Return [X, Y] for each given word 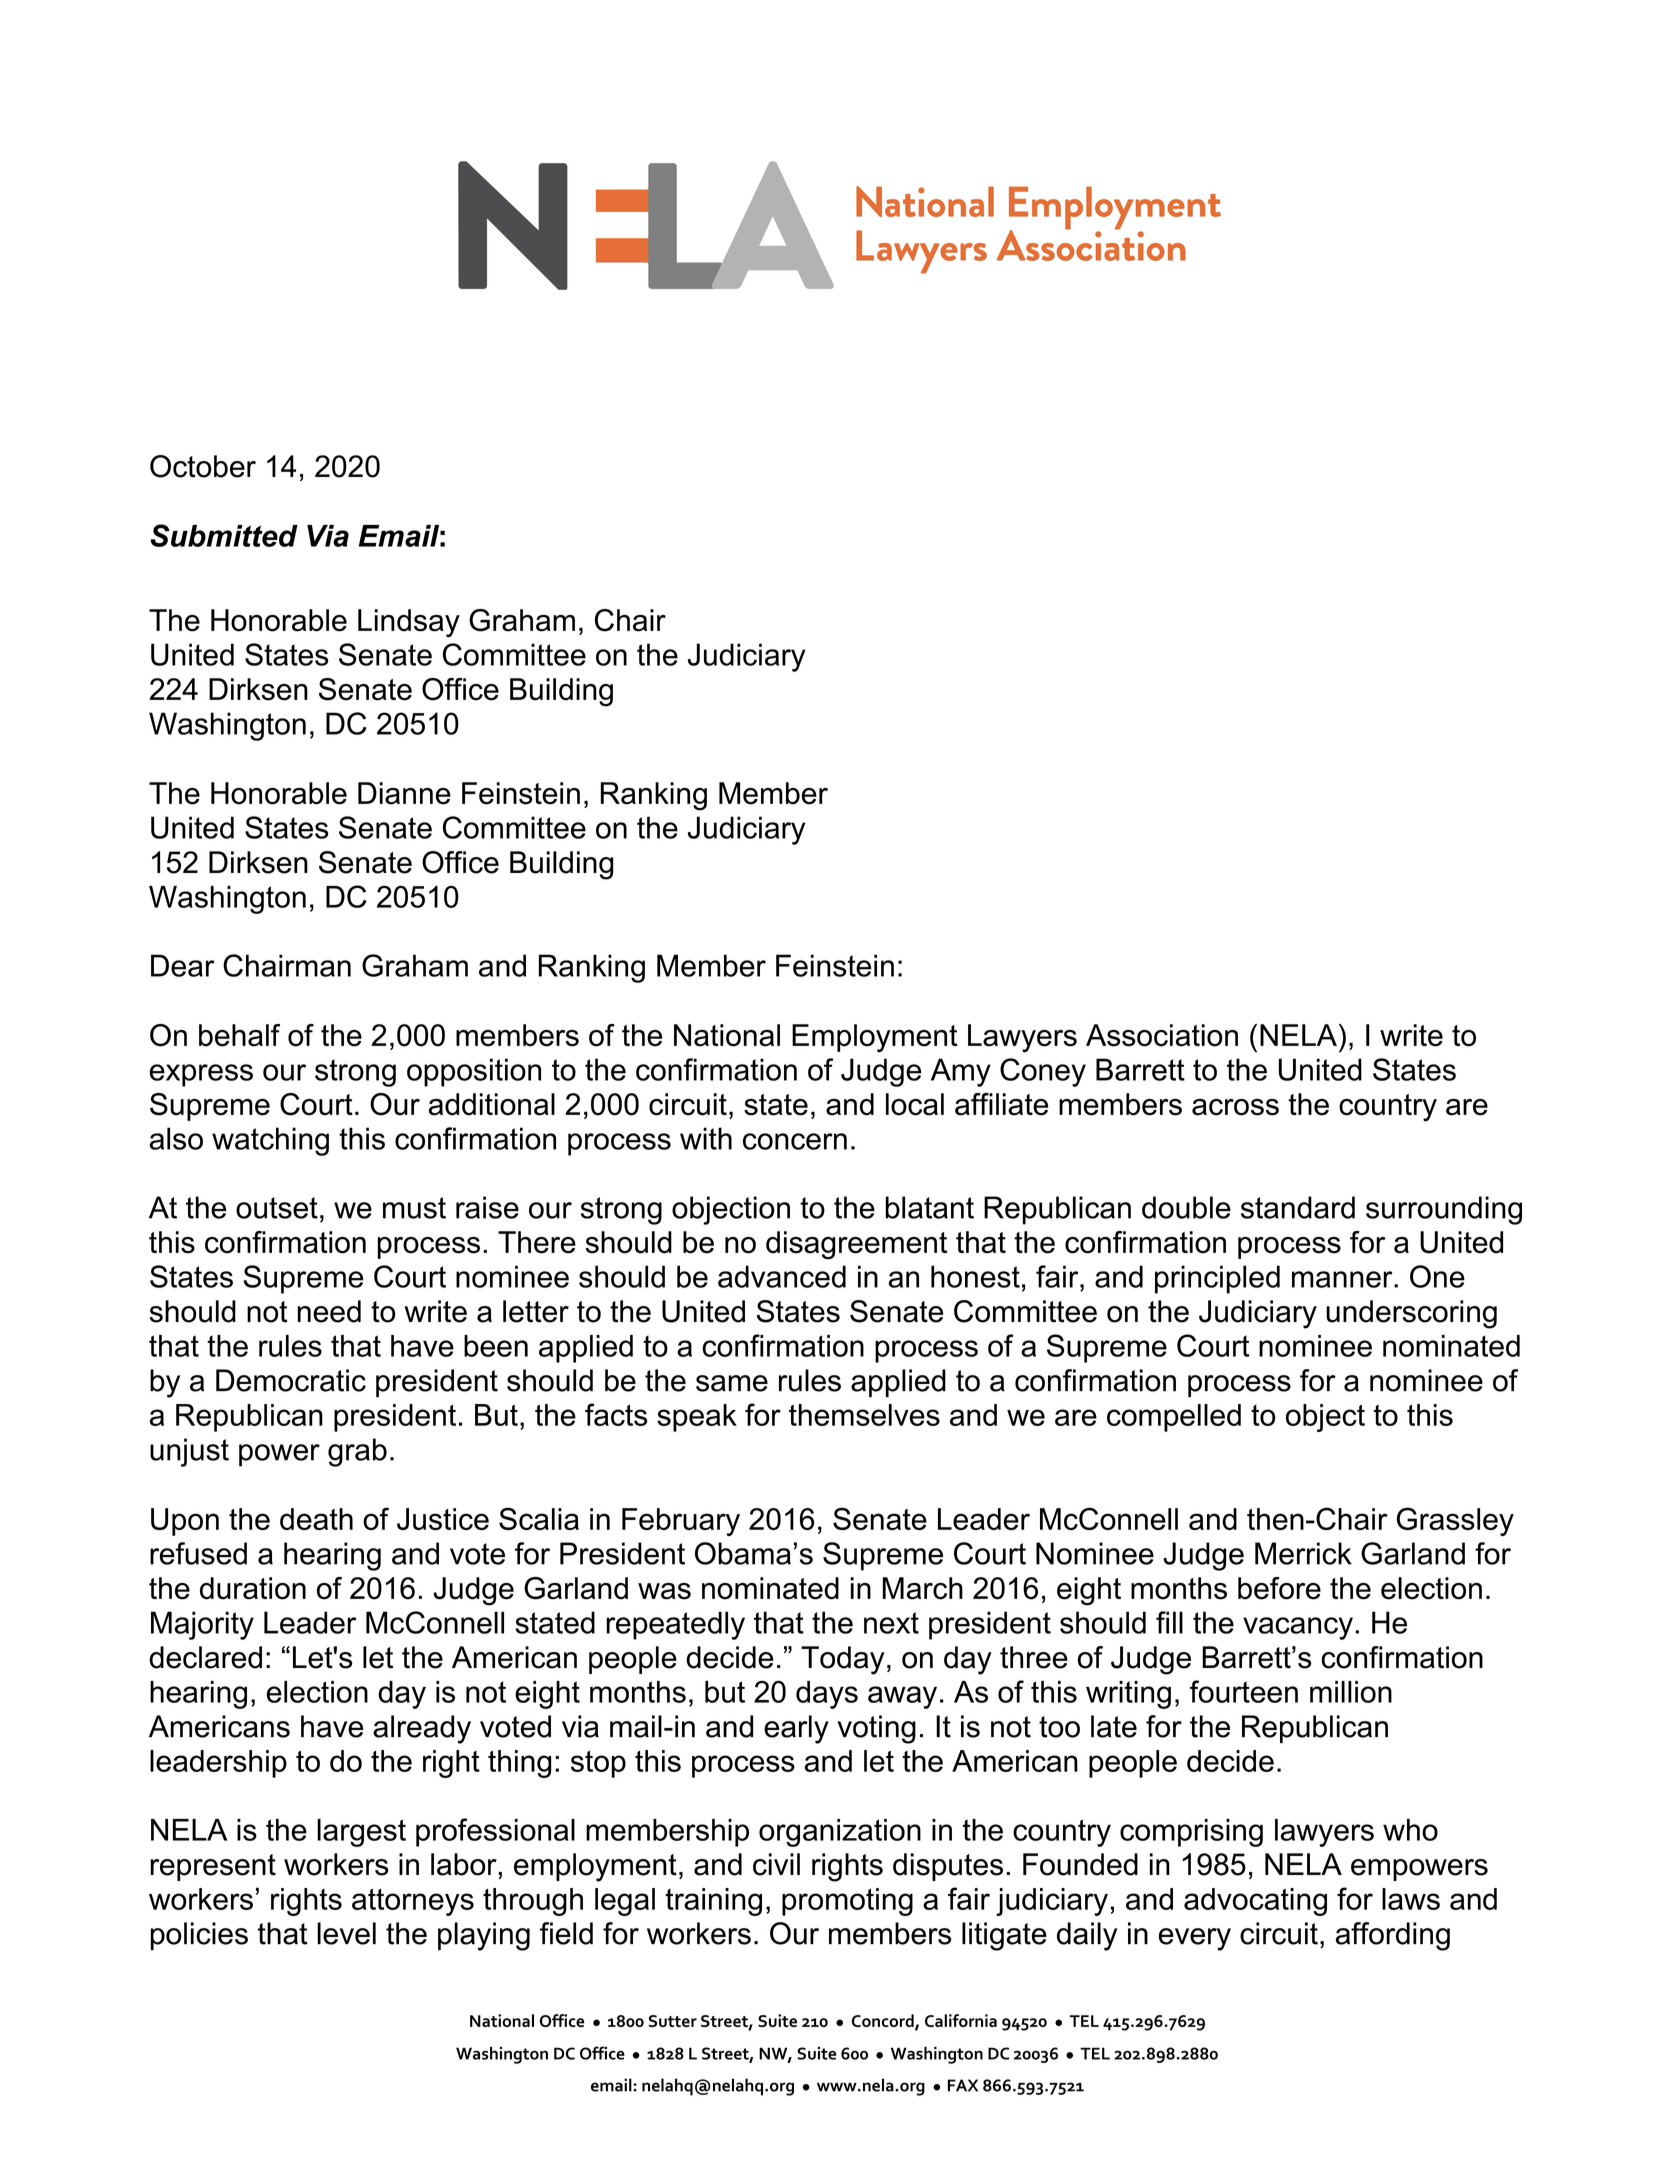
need [329, 1311]
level [346, 1933]
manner [1343, 1279]
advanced [782, 1276]
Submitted [224, 535]
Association [1162, 1035]
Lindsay [409, 623]
